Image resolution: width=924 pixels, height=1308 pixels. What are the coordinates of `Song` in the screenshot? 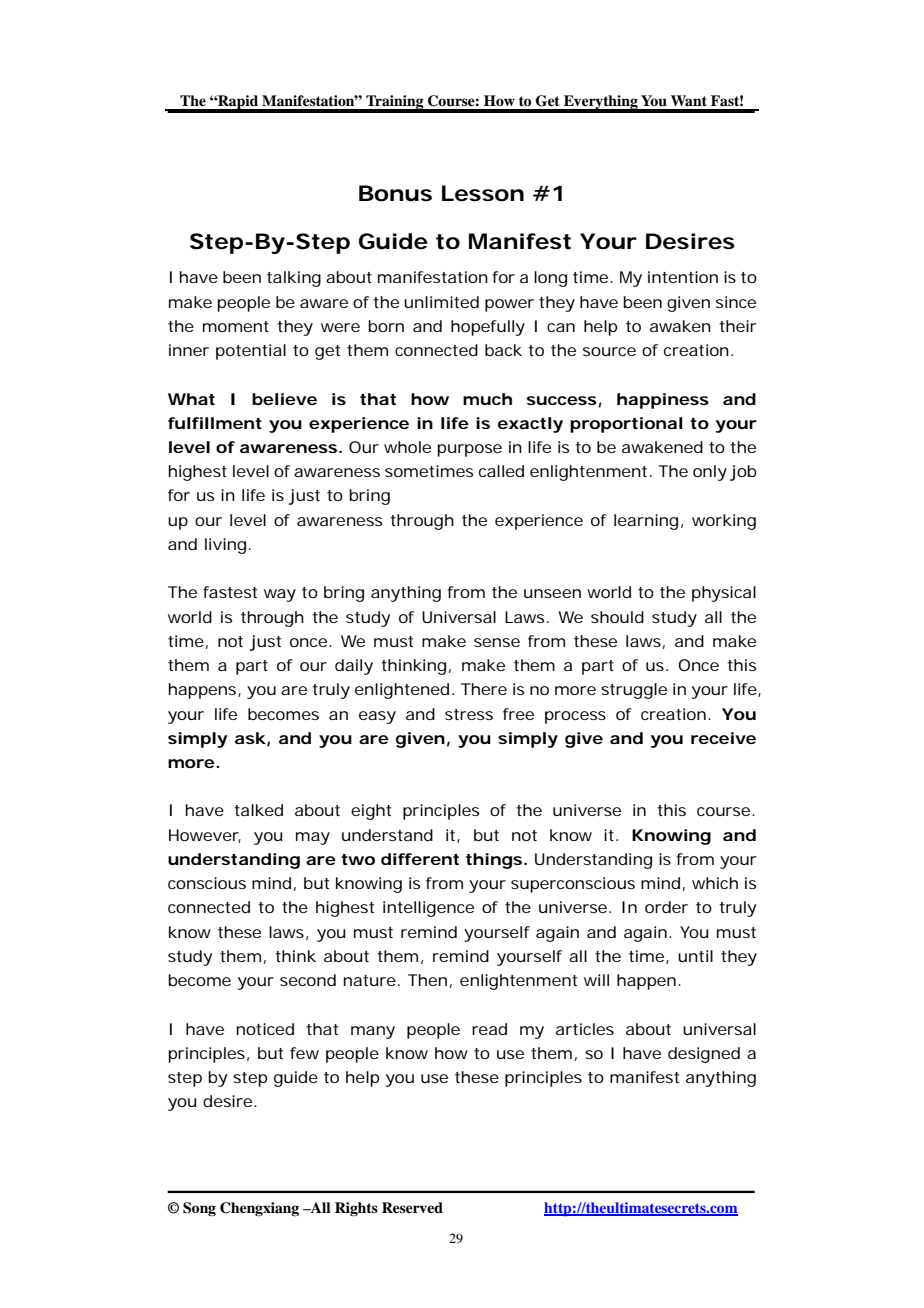 It's located at (199, 1209).
